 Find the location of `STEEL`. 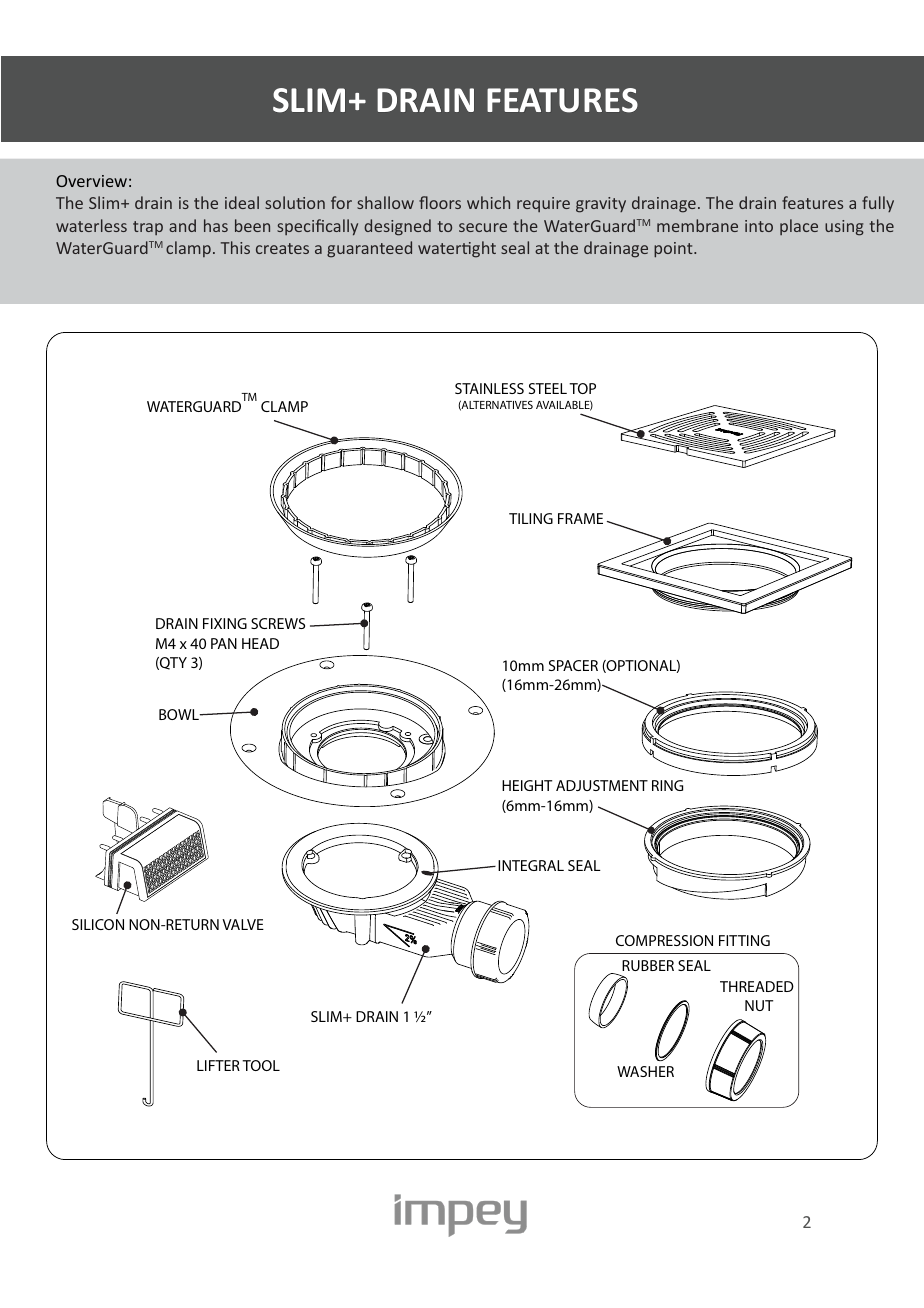

STEEL is located at coordinates (548, 388).
